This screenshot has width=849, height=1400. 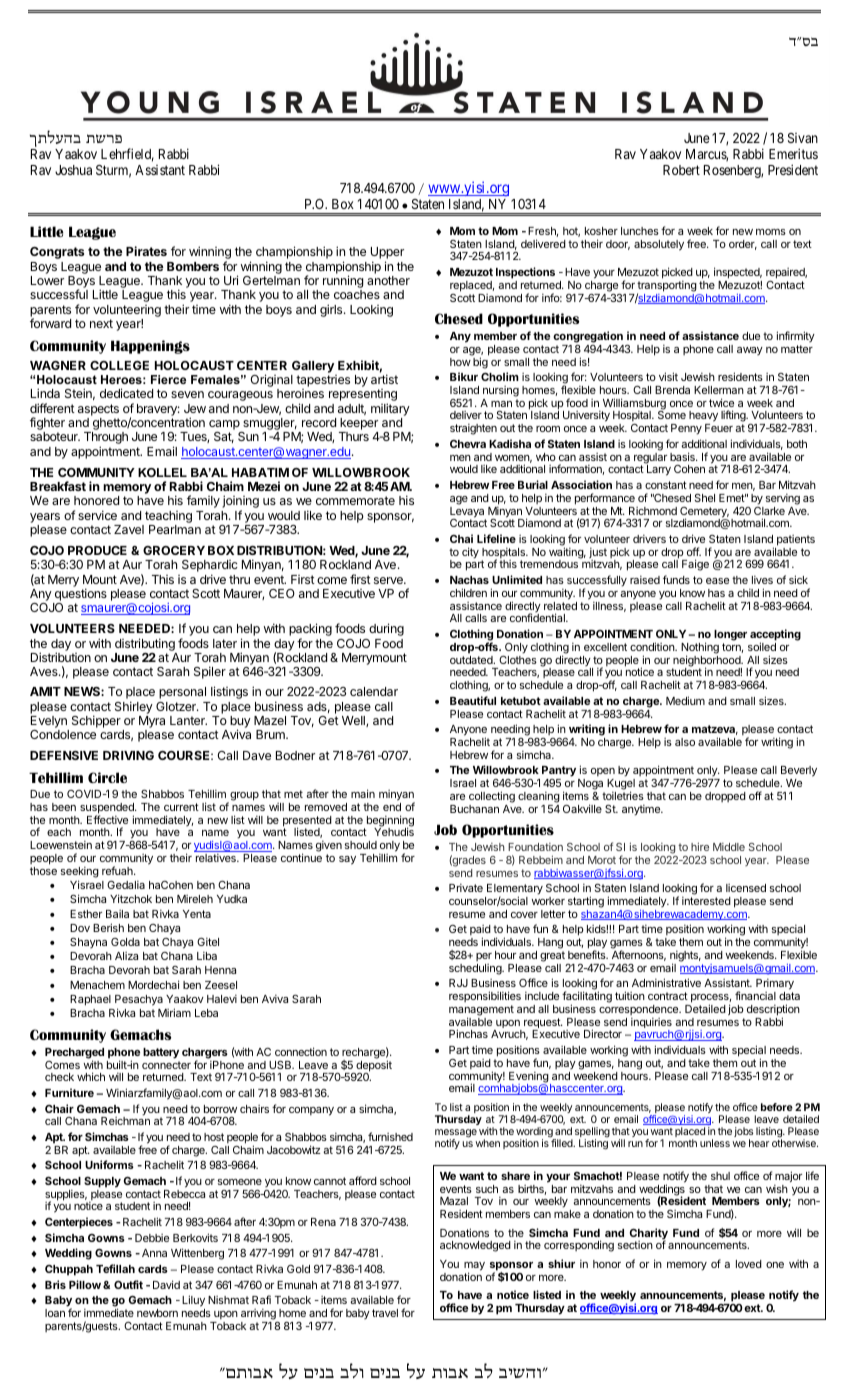 What do you see at coordinates (470, 553) in the screenshot?
I see `city` at bounding box center [470, 553].
